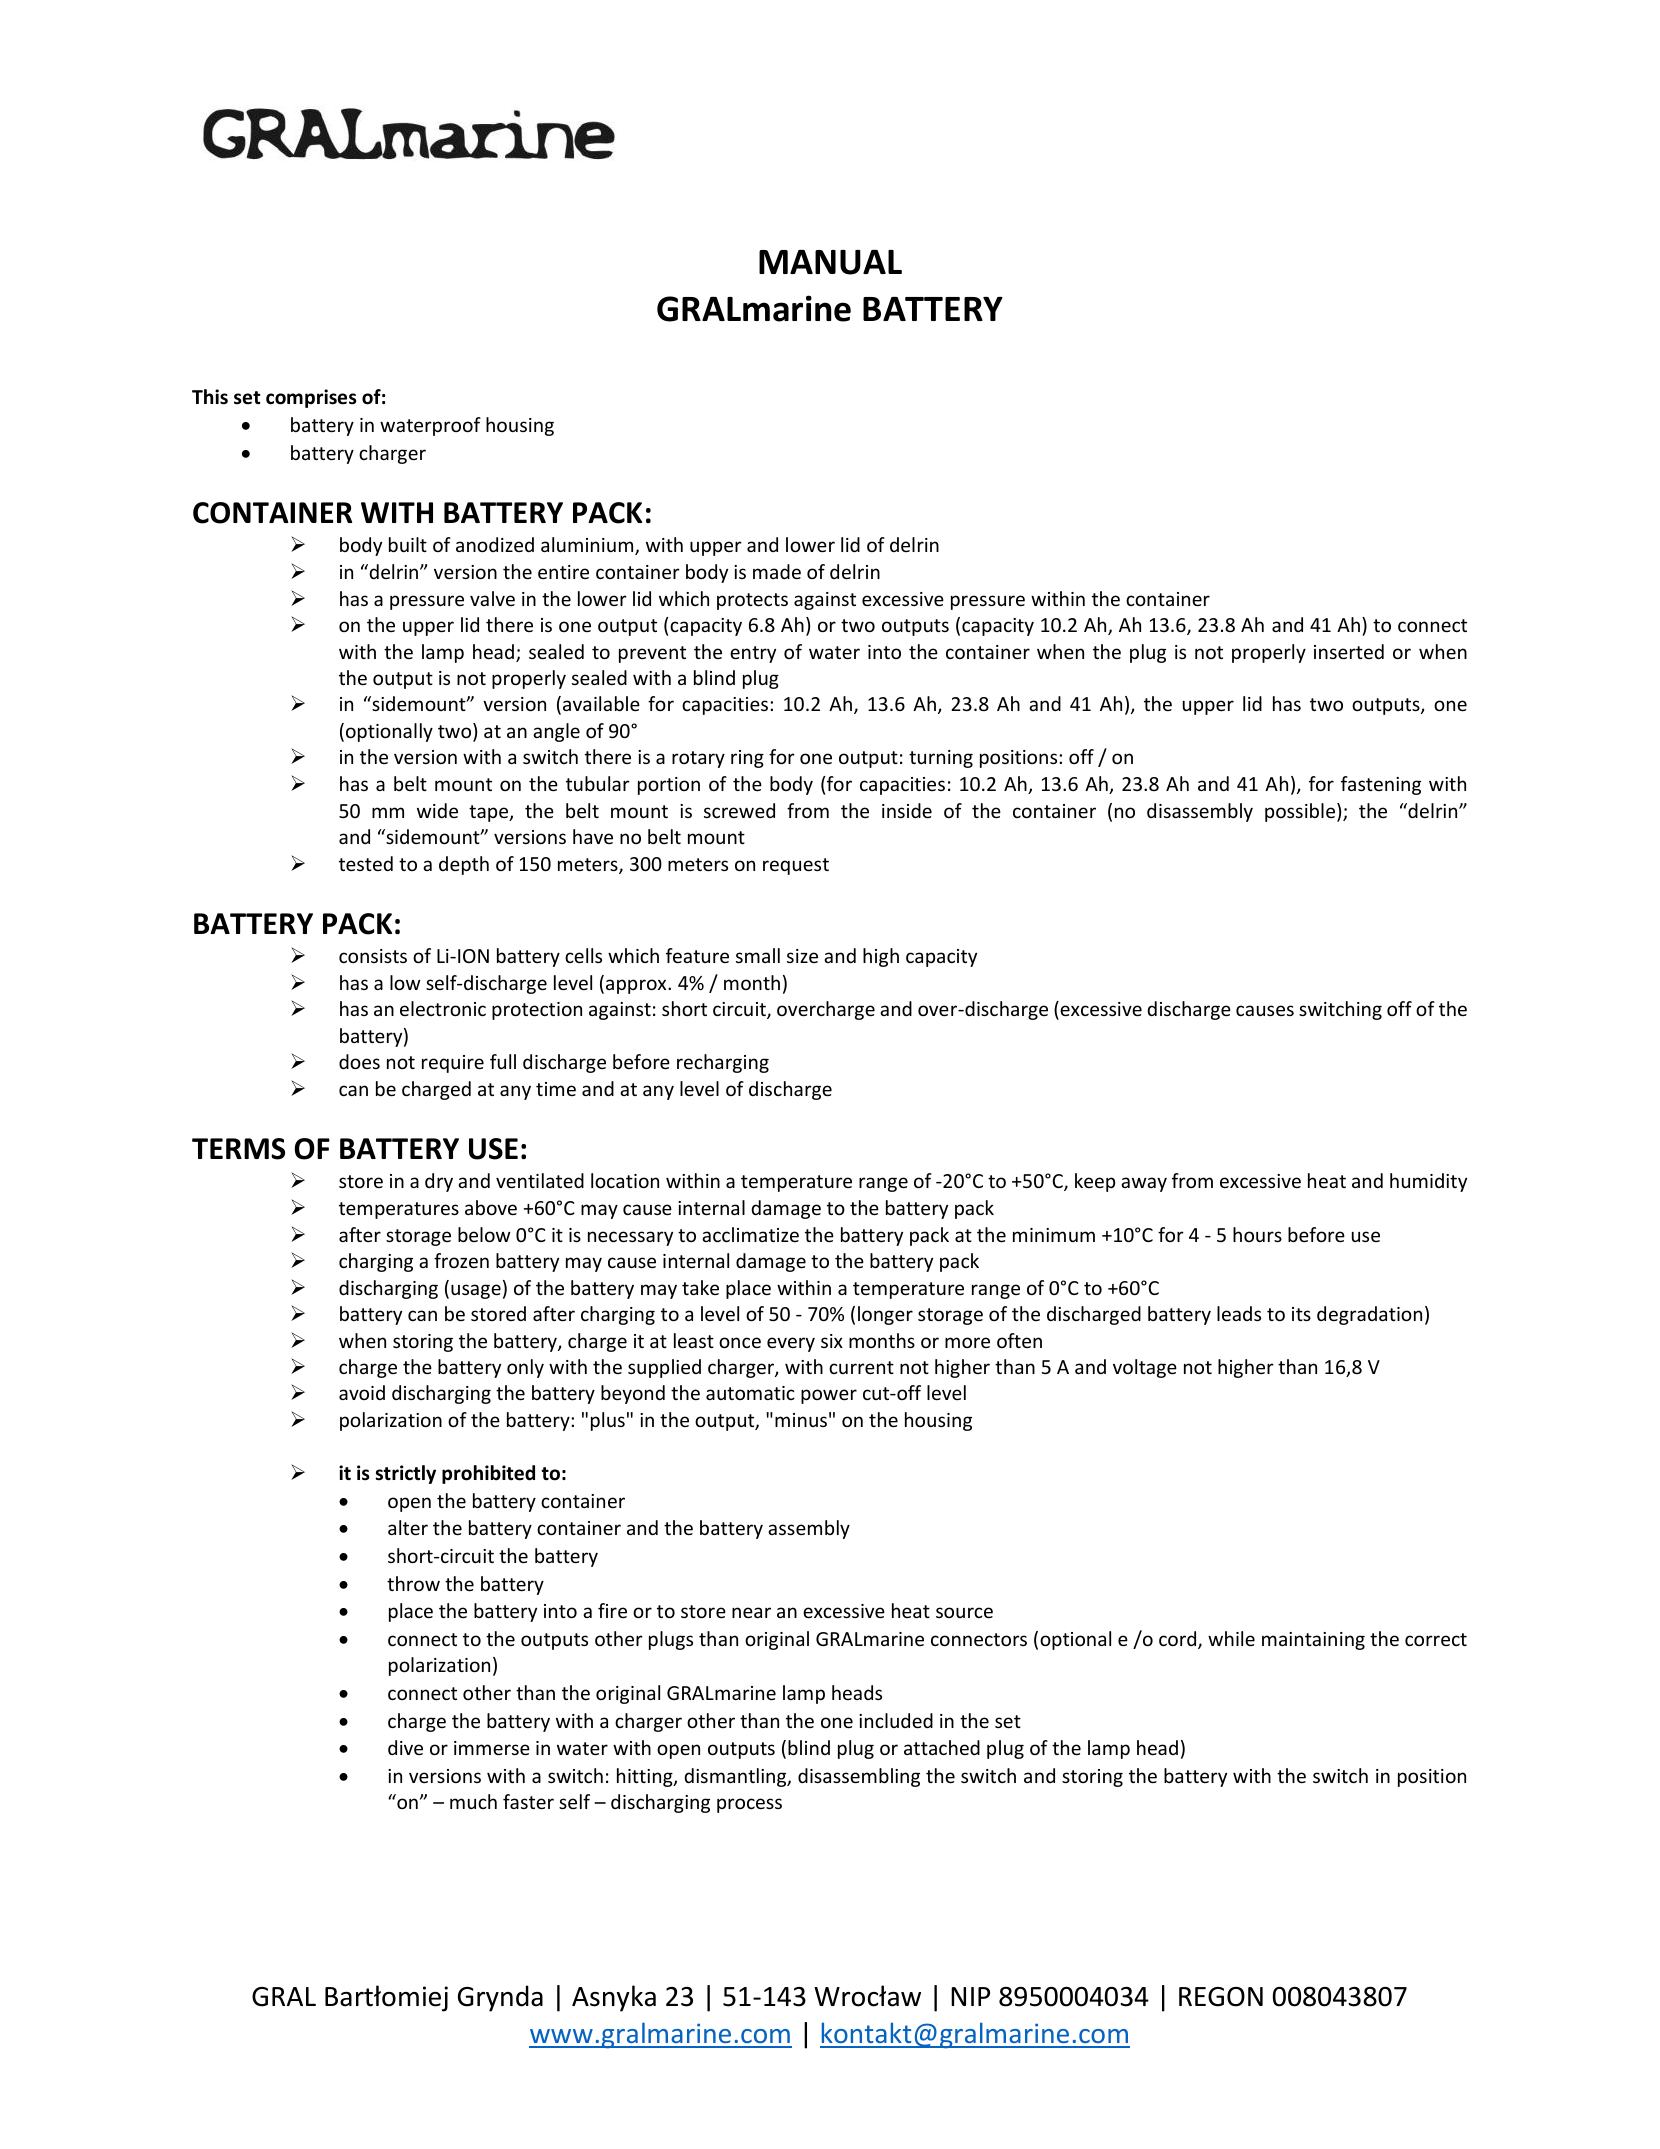 This screenshot has width=1660, height=2149. Describe the element at coordinates (832, 1341) in the screenshot. I see `six` at that location.
